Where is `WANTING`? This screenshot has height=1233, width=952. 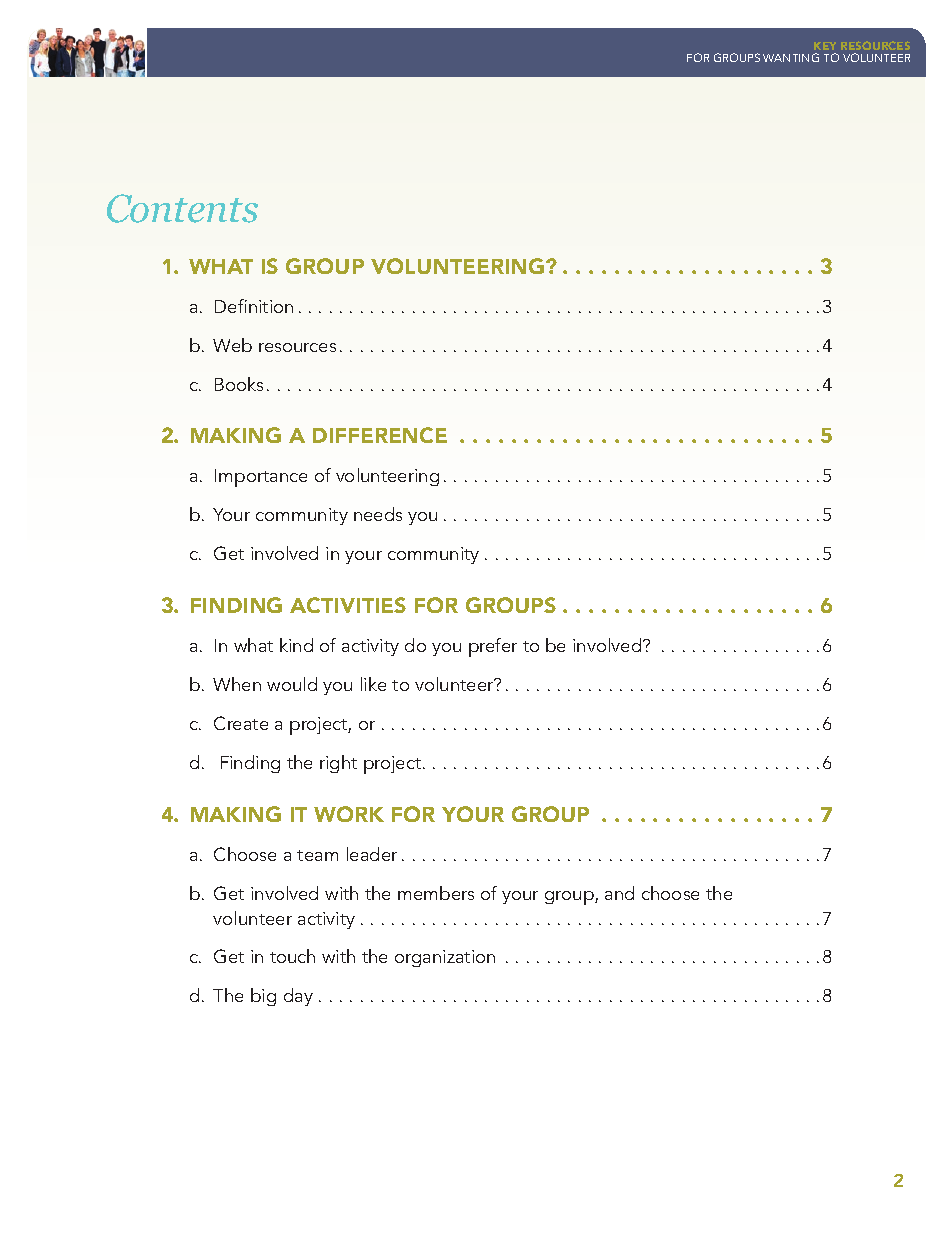
WANTING is located at coordinates (791, 57).
